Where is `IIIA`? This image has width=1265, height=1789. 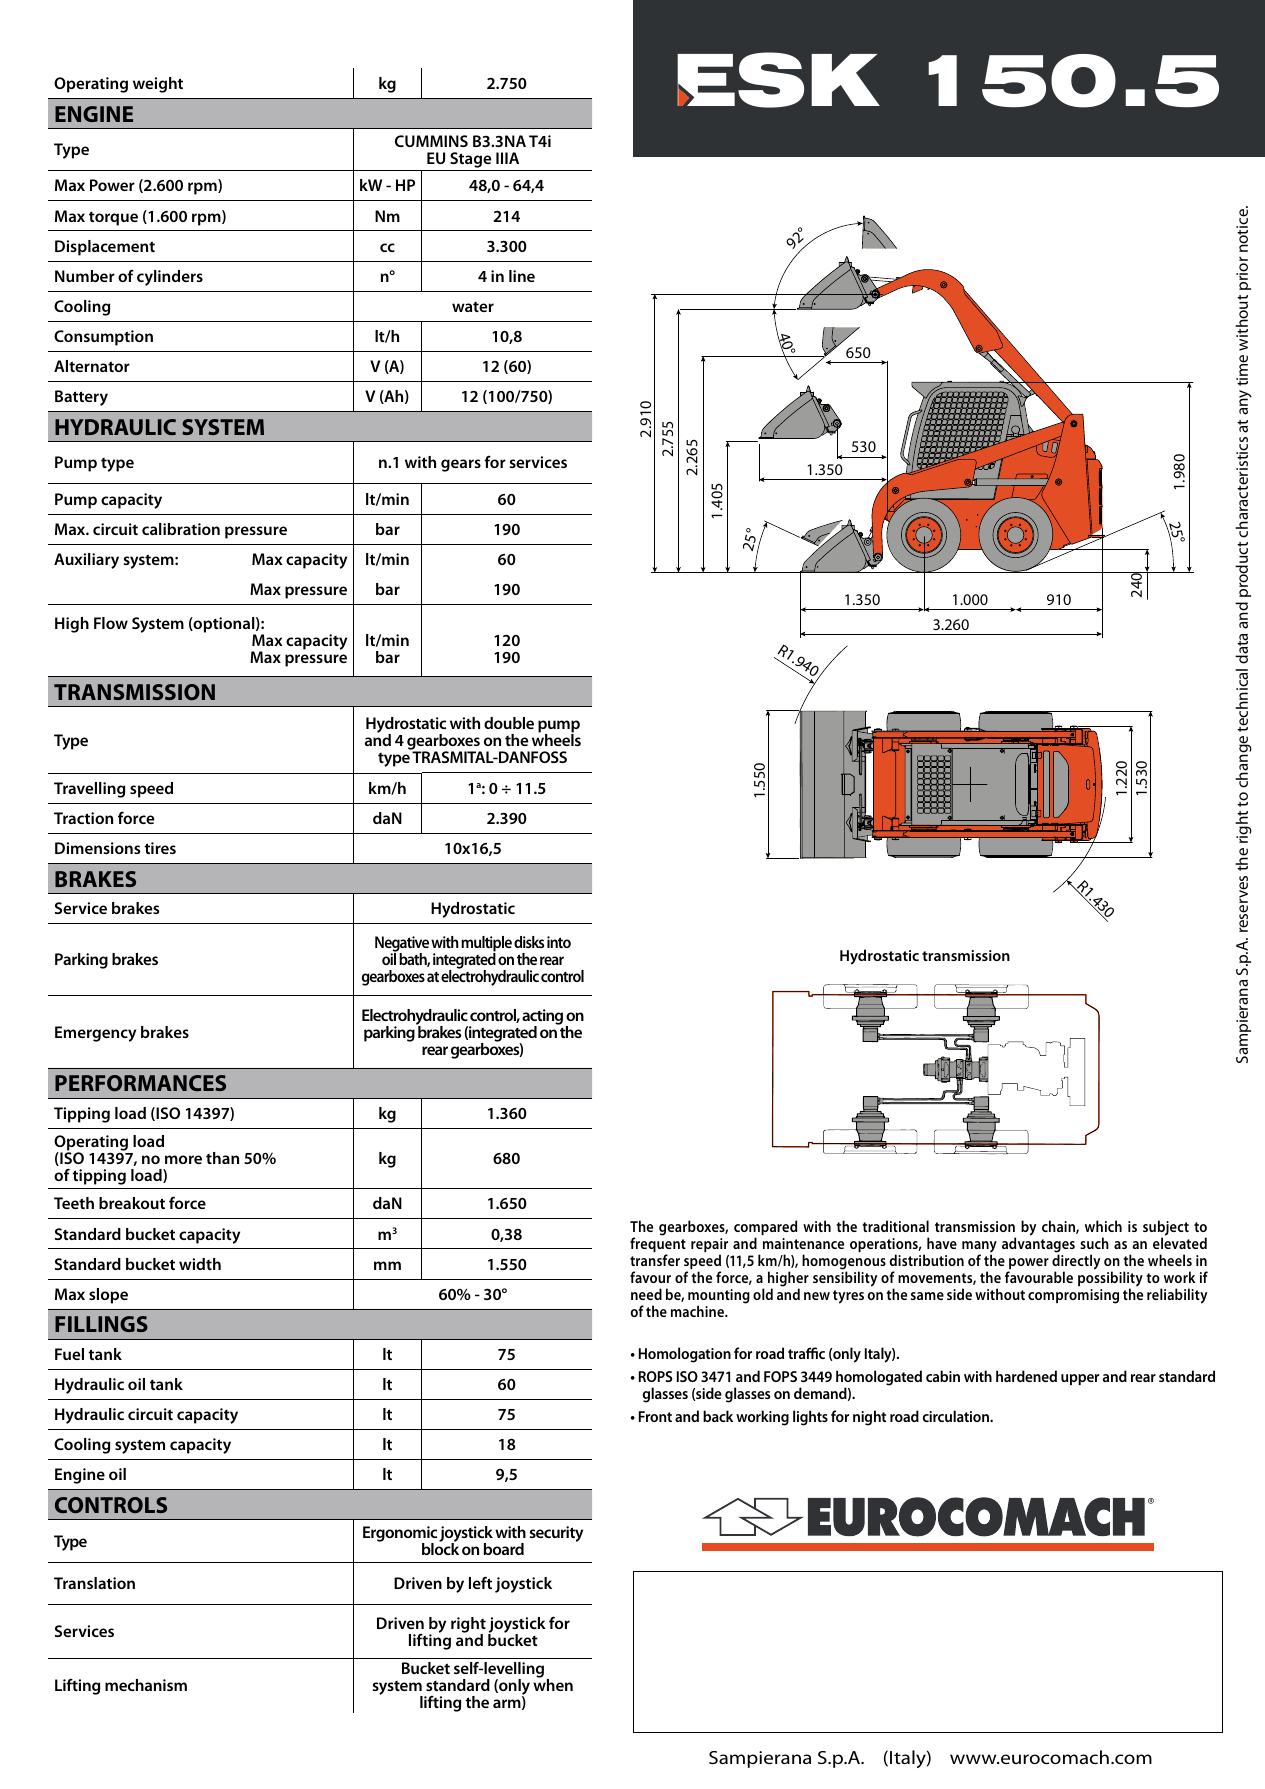
IIIA is located at coordinates (507, 158).
